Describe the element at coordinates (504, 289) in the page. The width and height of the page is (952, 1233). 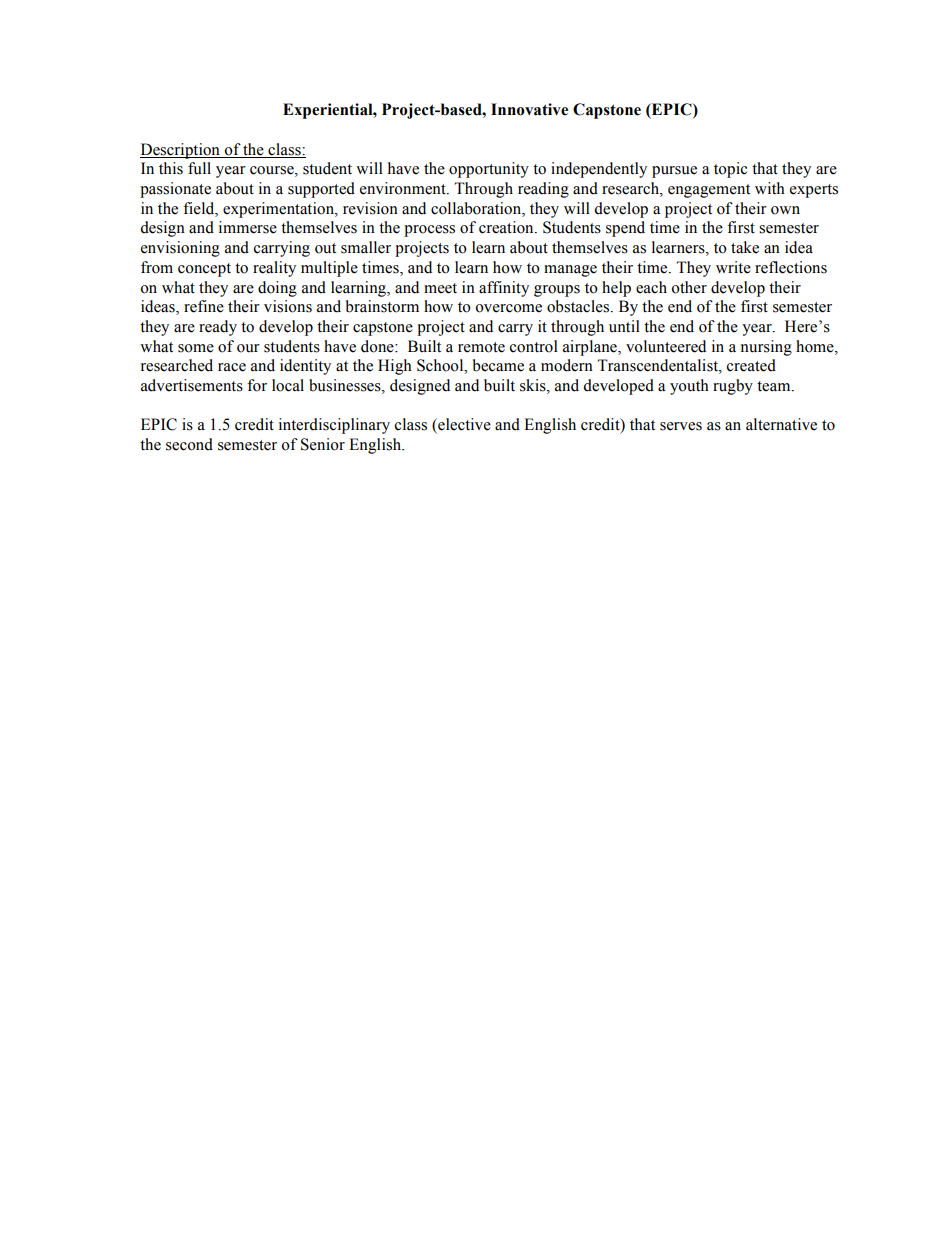
I see `affinity` at that location.
